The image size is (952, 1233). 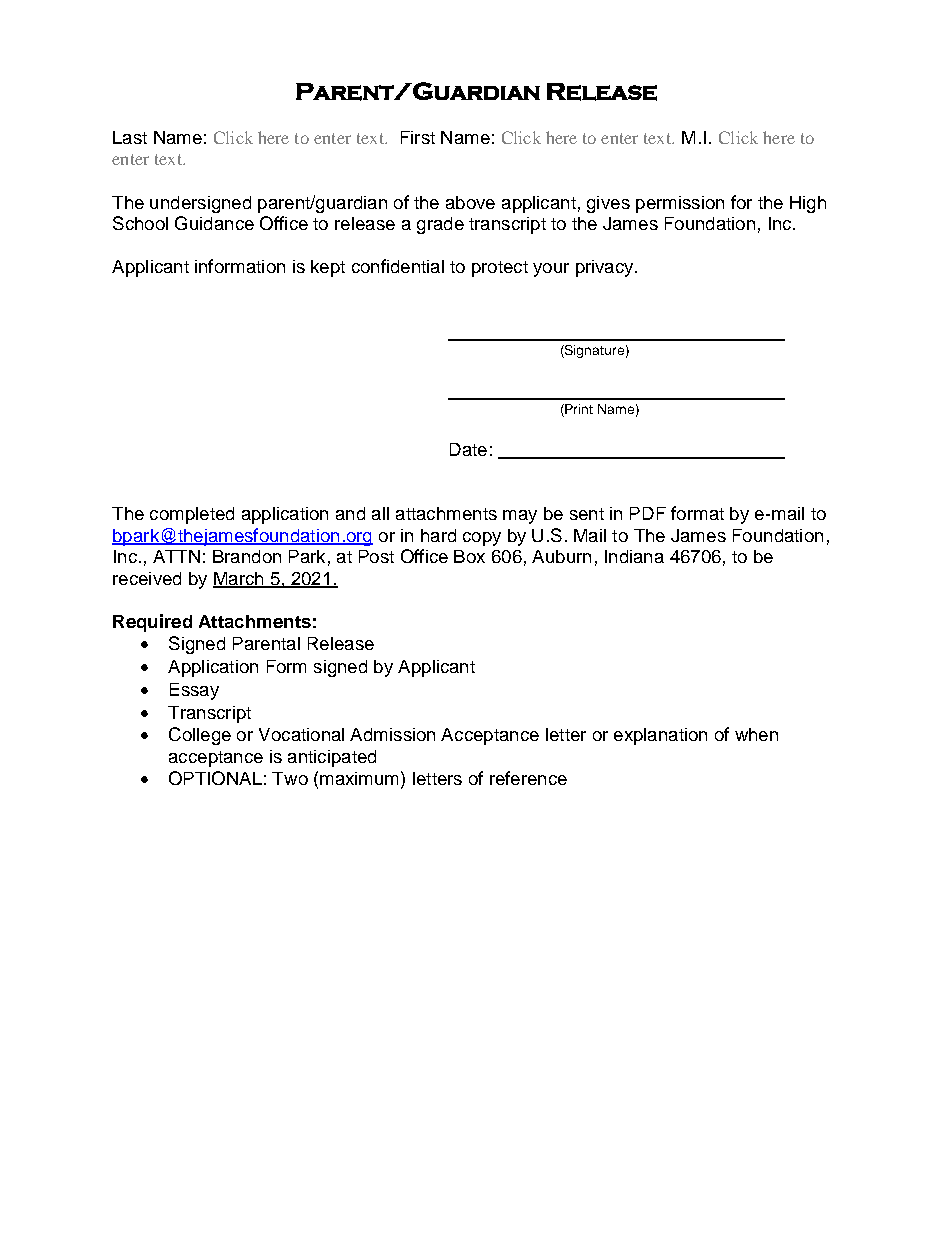 What do you see at coordinates (634, 556) in the screenshot?
I see `Indiana` at bounding box center [634, 556].
